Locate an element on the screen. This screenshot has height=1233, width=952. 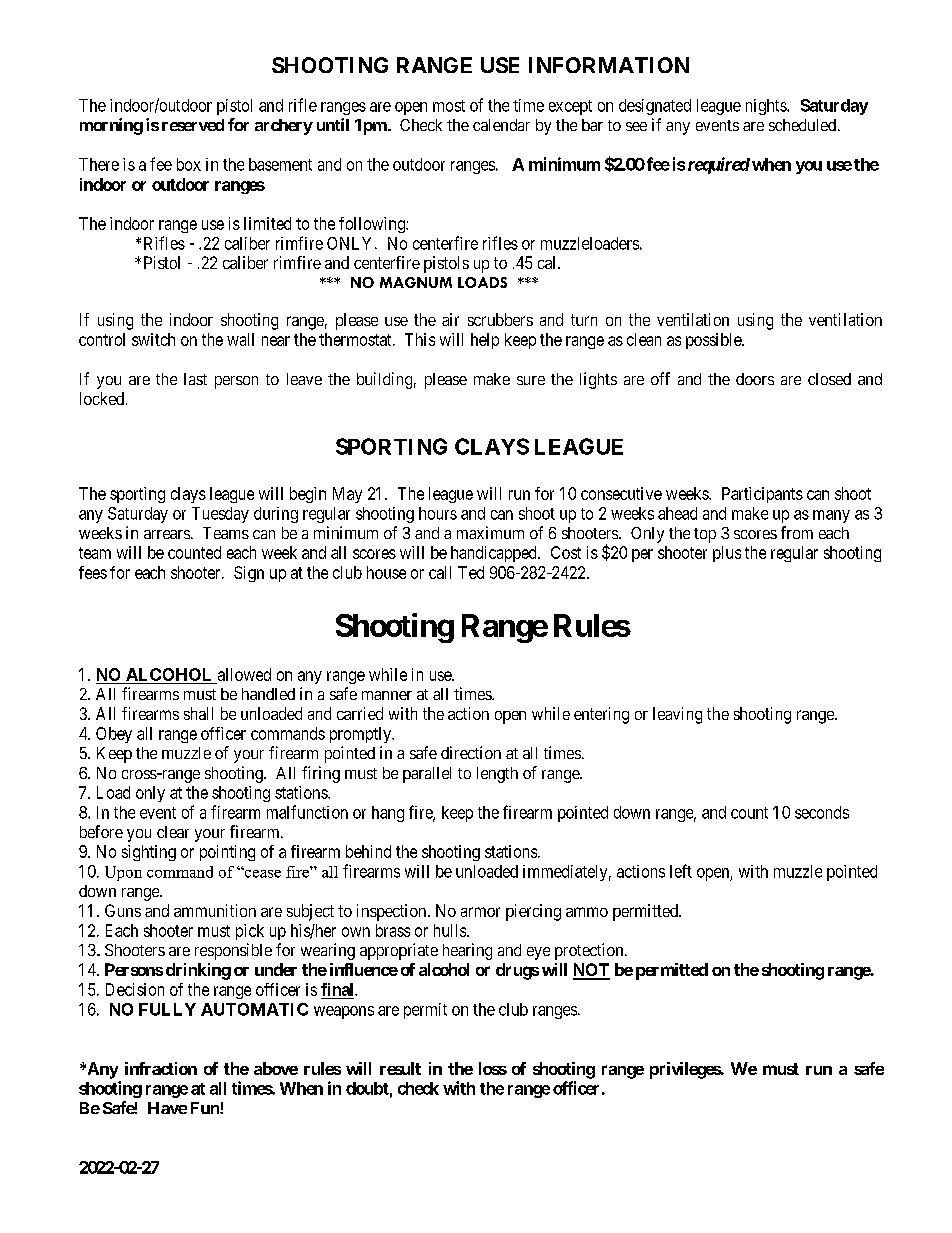
Have is located at coordinates (167, 1108).
